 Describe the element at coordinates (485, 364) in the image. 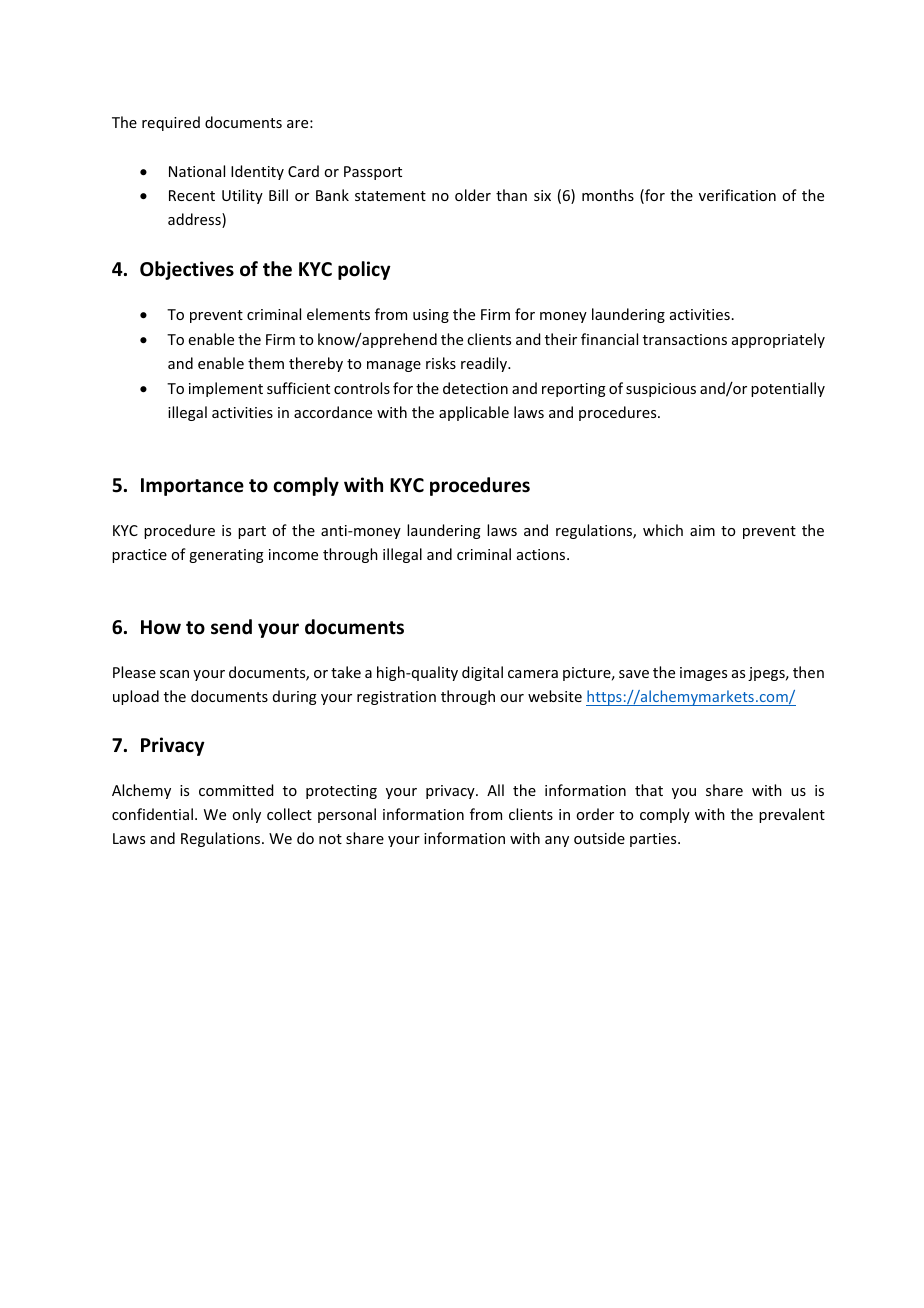

I see `readily` at that location.
